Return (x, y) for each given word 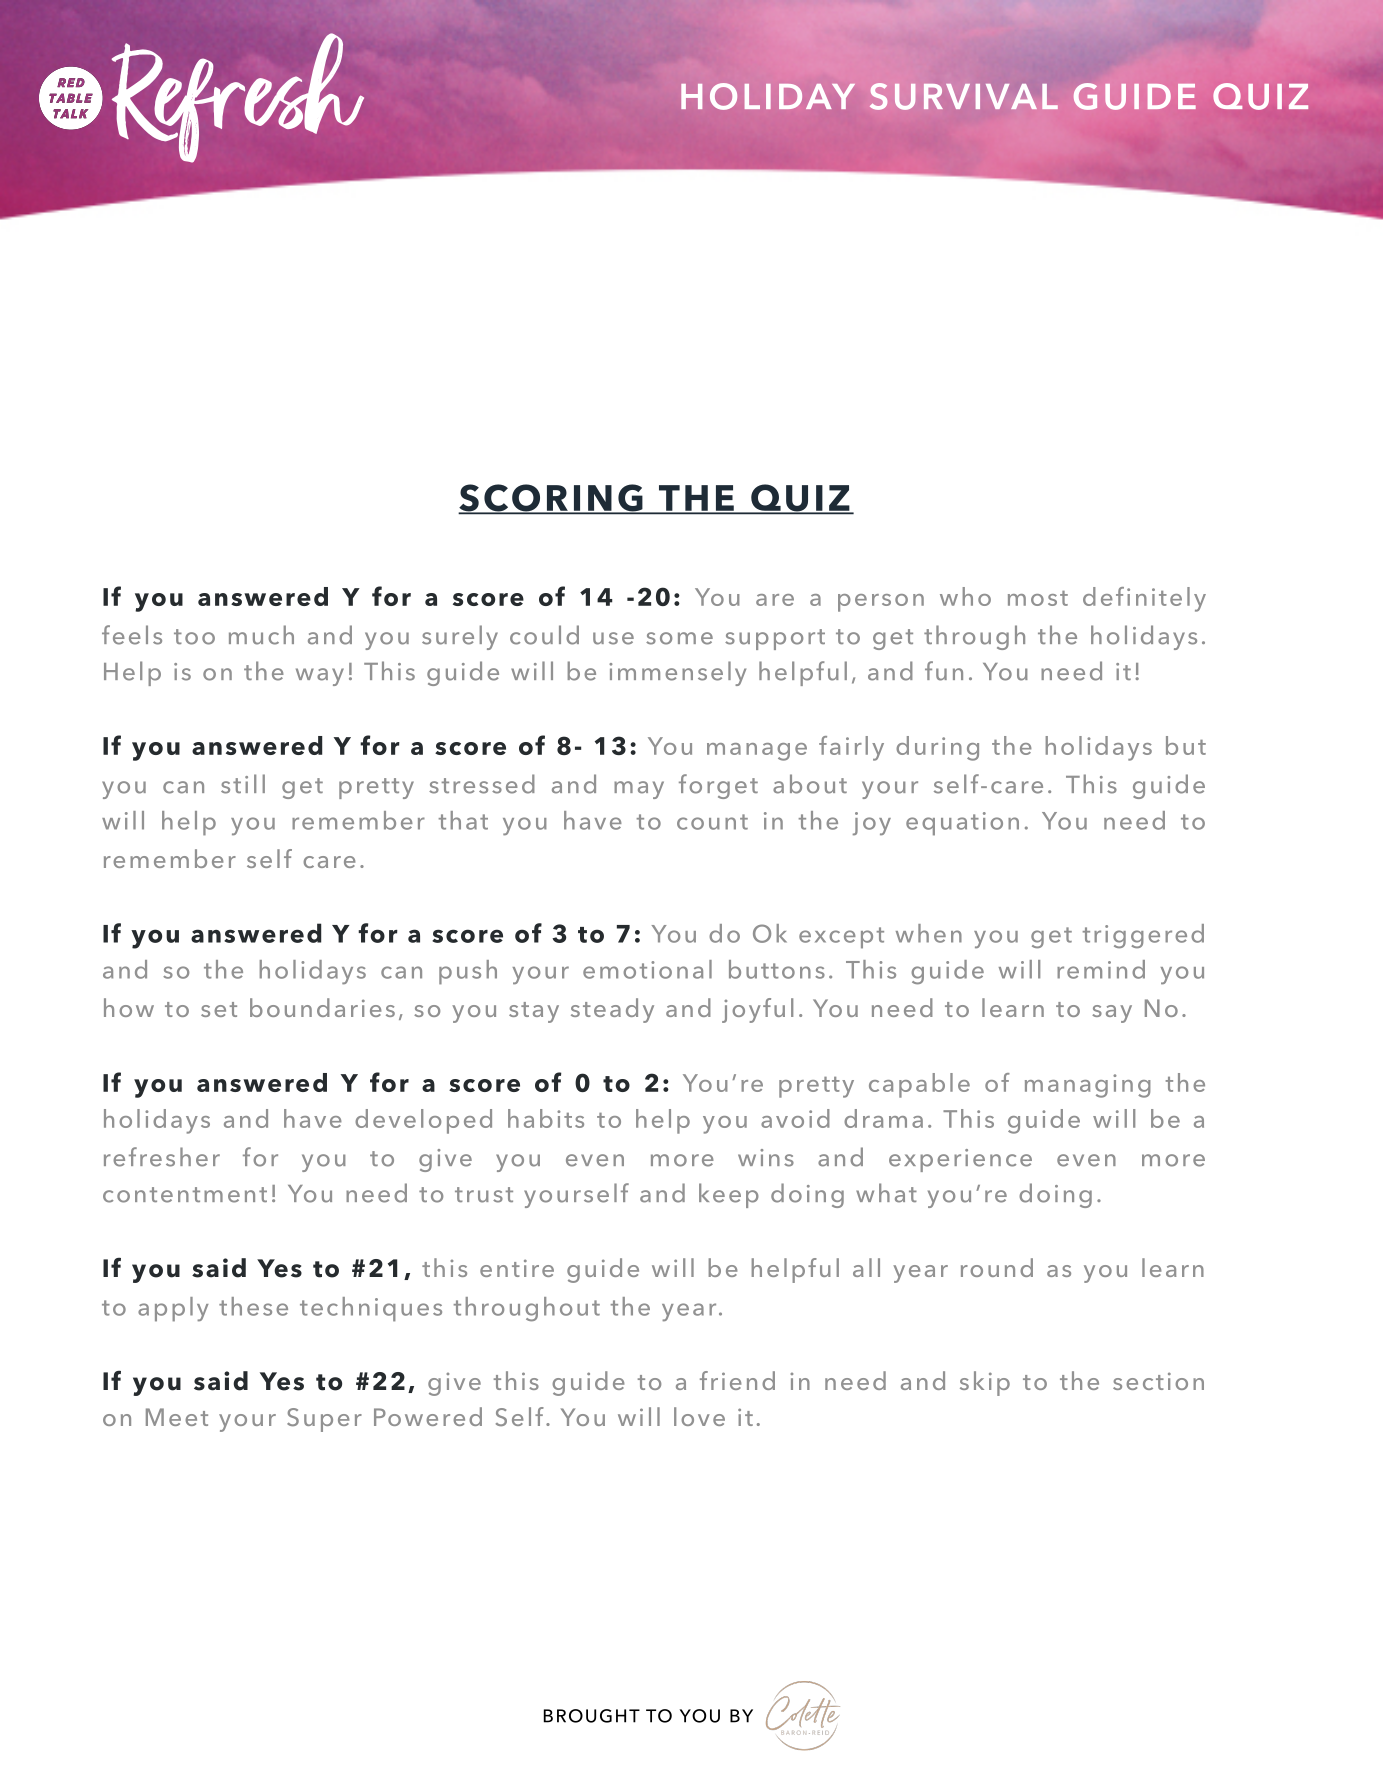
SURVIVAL (964, 96)
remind (1101, 969)
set (219, 1009)
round (997, 1267)
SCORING (551, 499)
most (1038, 598)
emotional (647, 969)
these (253, 1306)
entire (517, 1268)
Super (324, 1420)
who (965, 596)
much (261, 635)
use (613, 638)
